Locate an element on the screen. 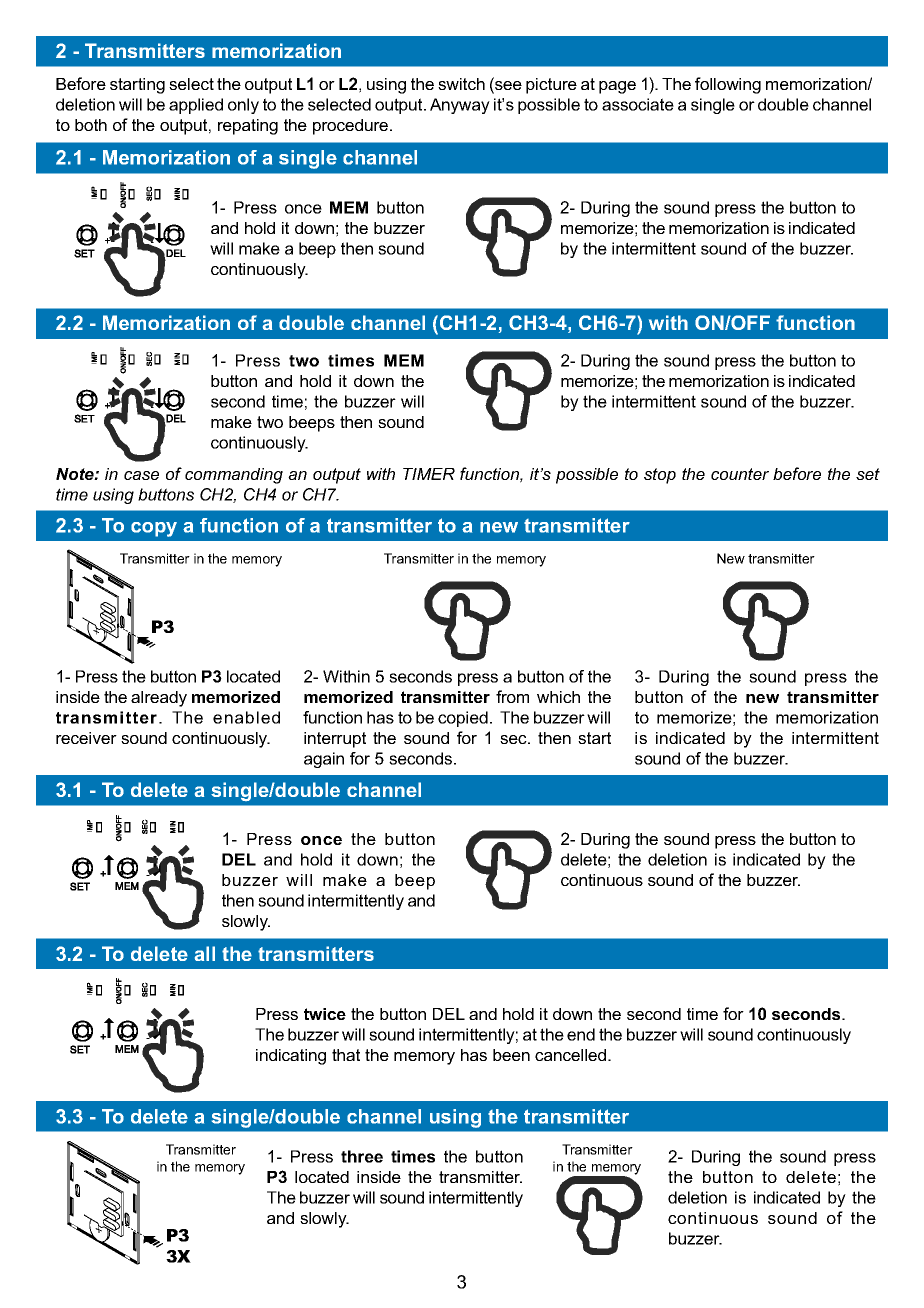  Anyway is located at coordinates (460, 106).
